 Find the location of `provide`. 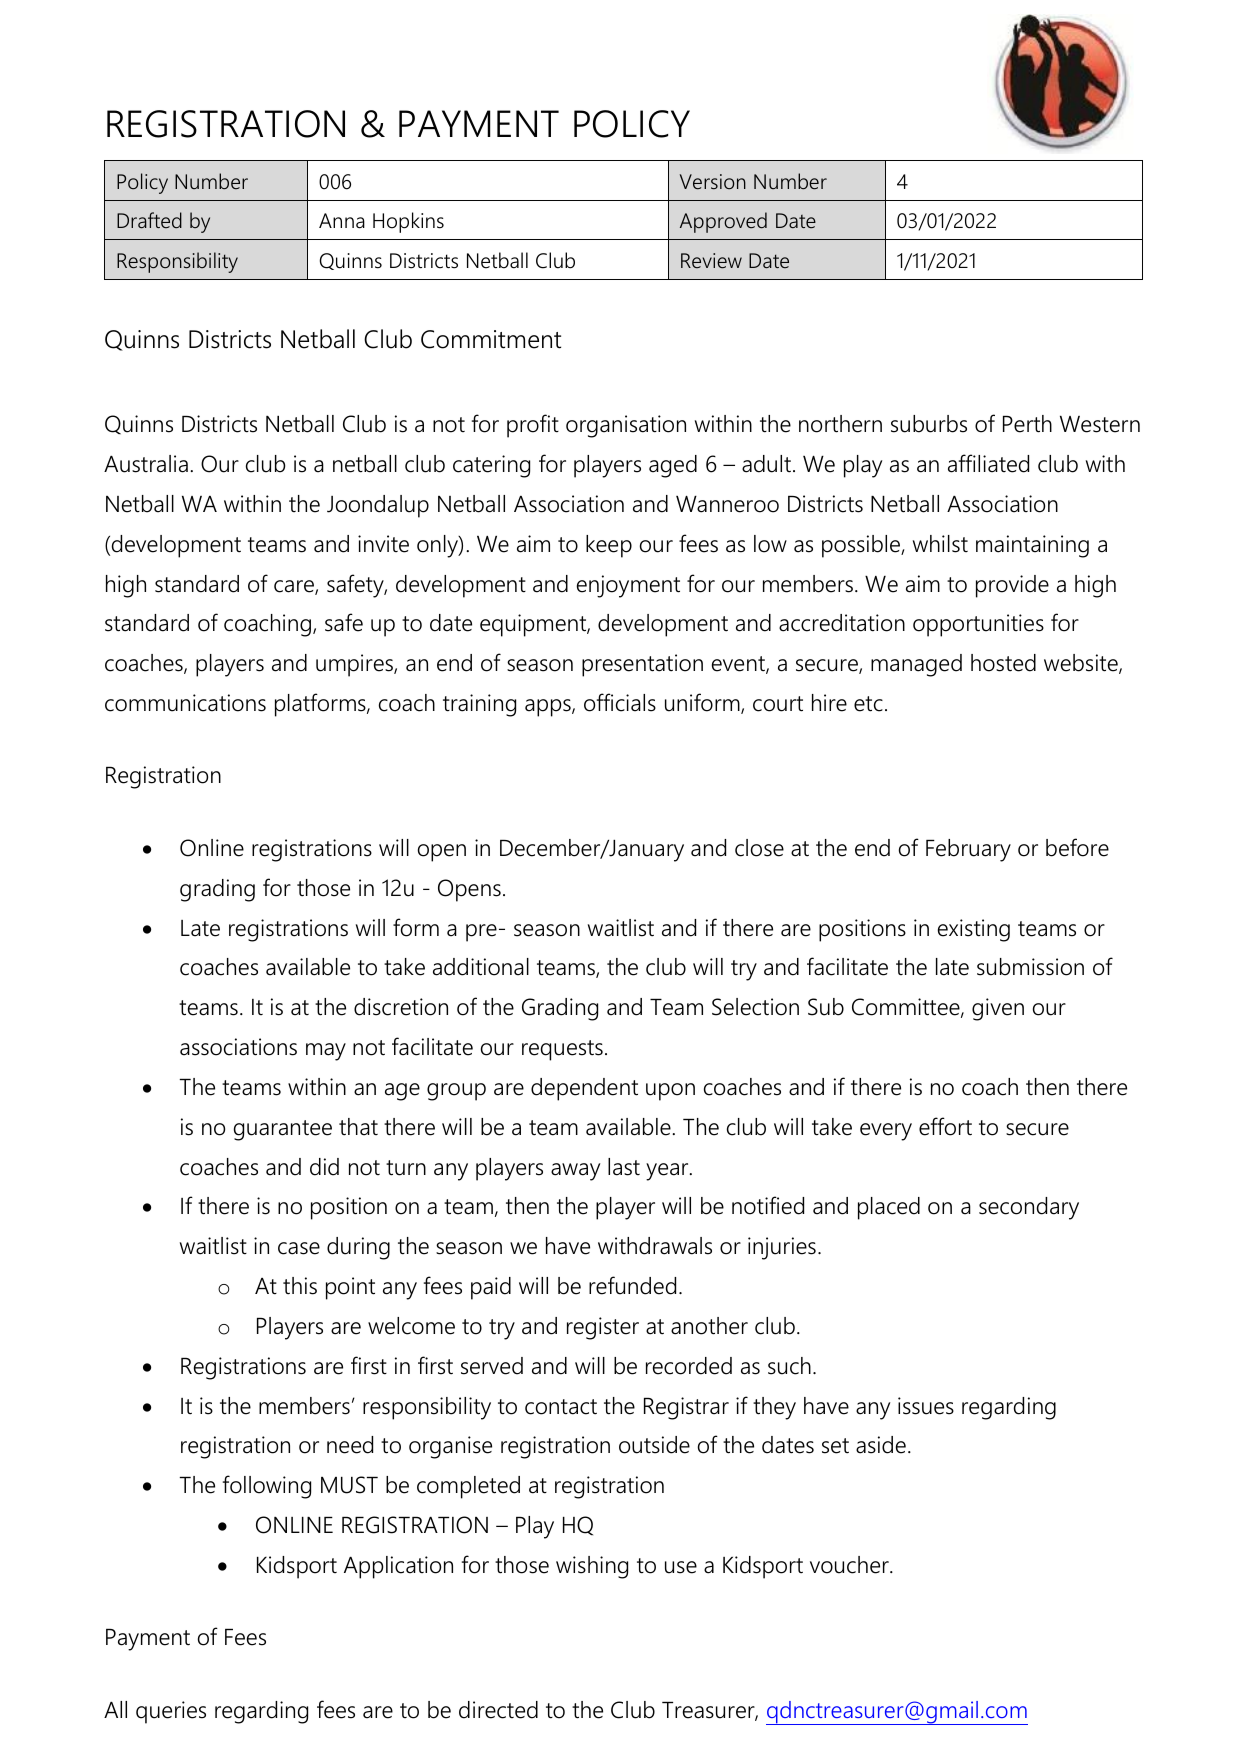

provide is located at coordinates (1012, 586).
